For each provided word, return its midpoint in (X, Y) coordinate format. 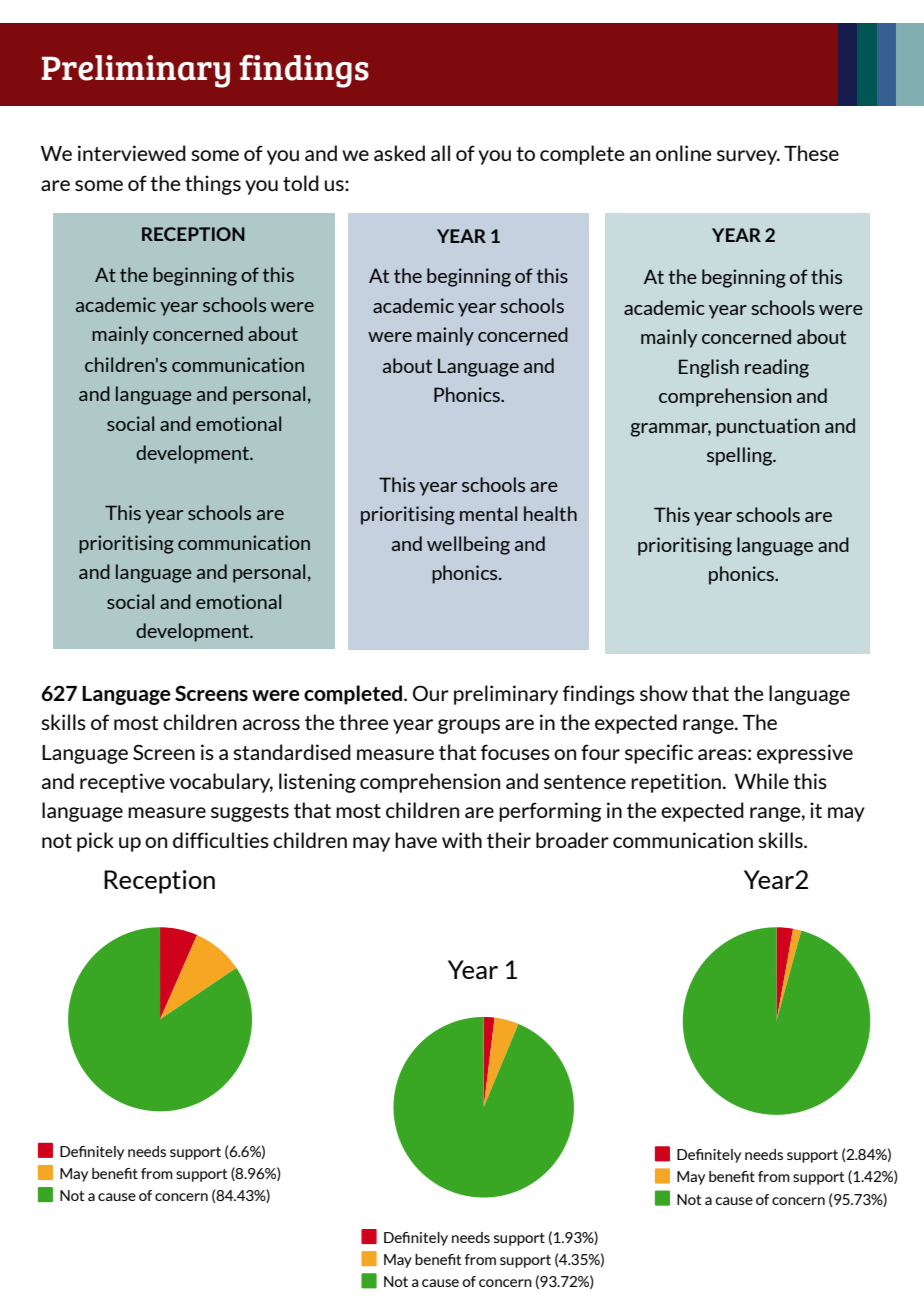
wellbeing (468, 545)
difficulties (221, 840)
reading (777, 368)
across (271, 724)
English (709, 368)
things (213, 185)
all (440, 153)
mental (488, 513)
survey (748, 157)
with (462, 840)
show (664, 693)
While (762, 781)
